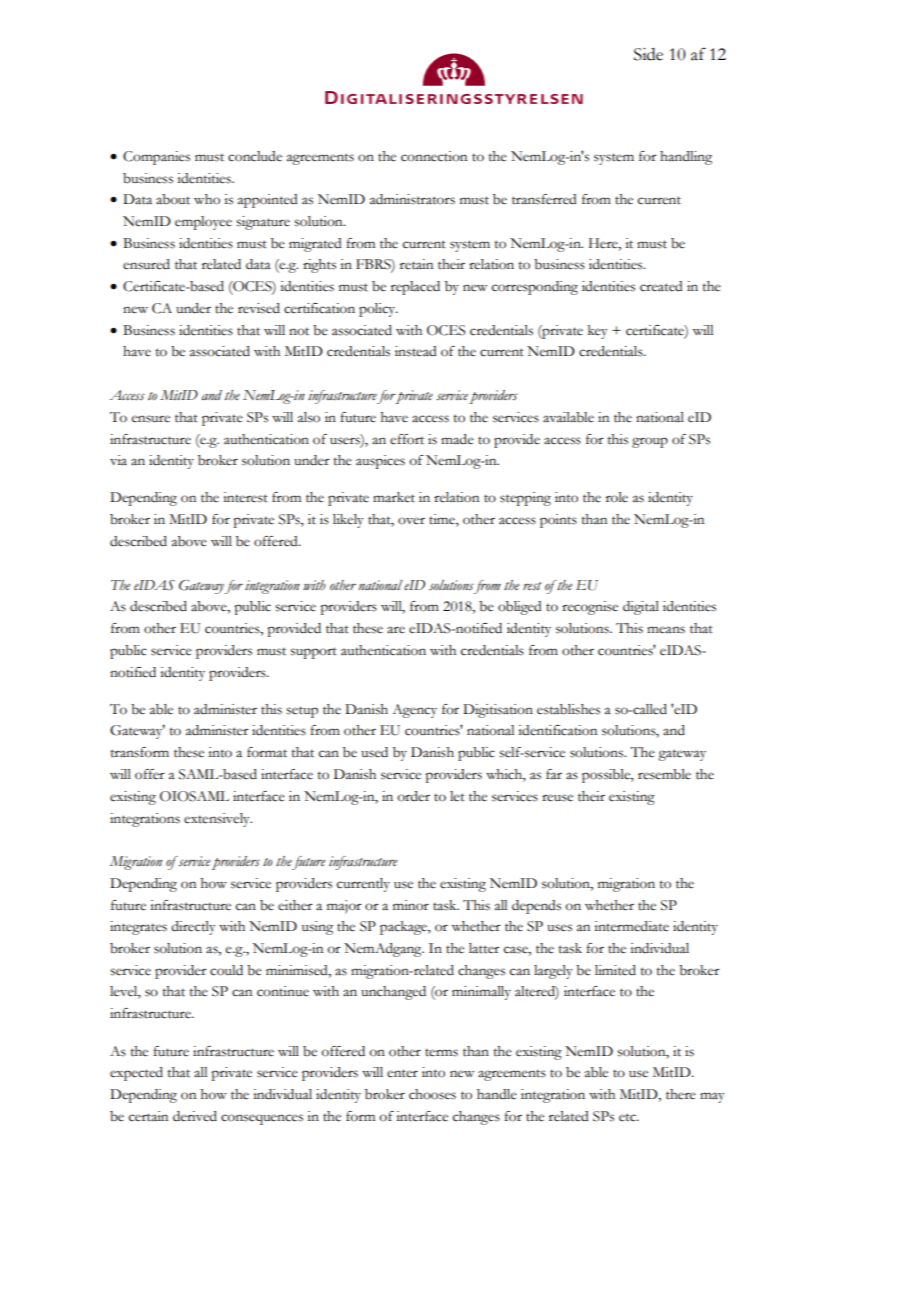 This screenshot has height=1308, width=924. I want to click on effort, so click(407, 439).
